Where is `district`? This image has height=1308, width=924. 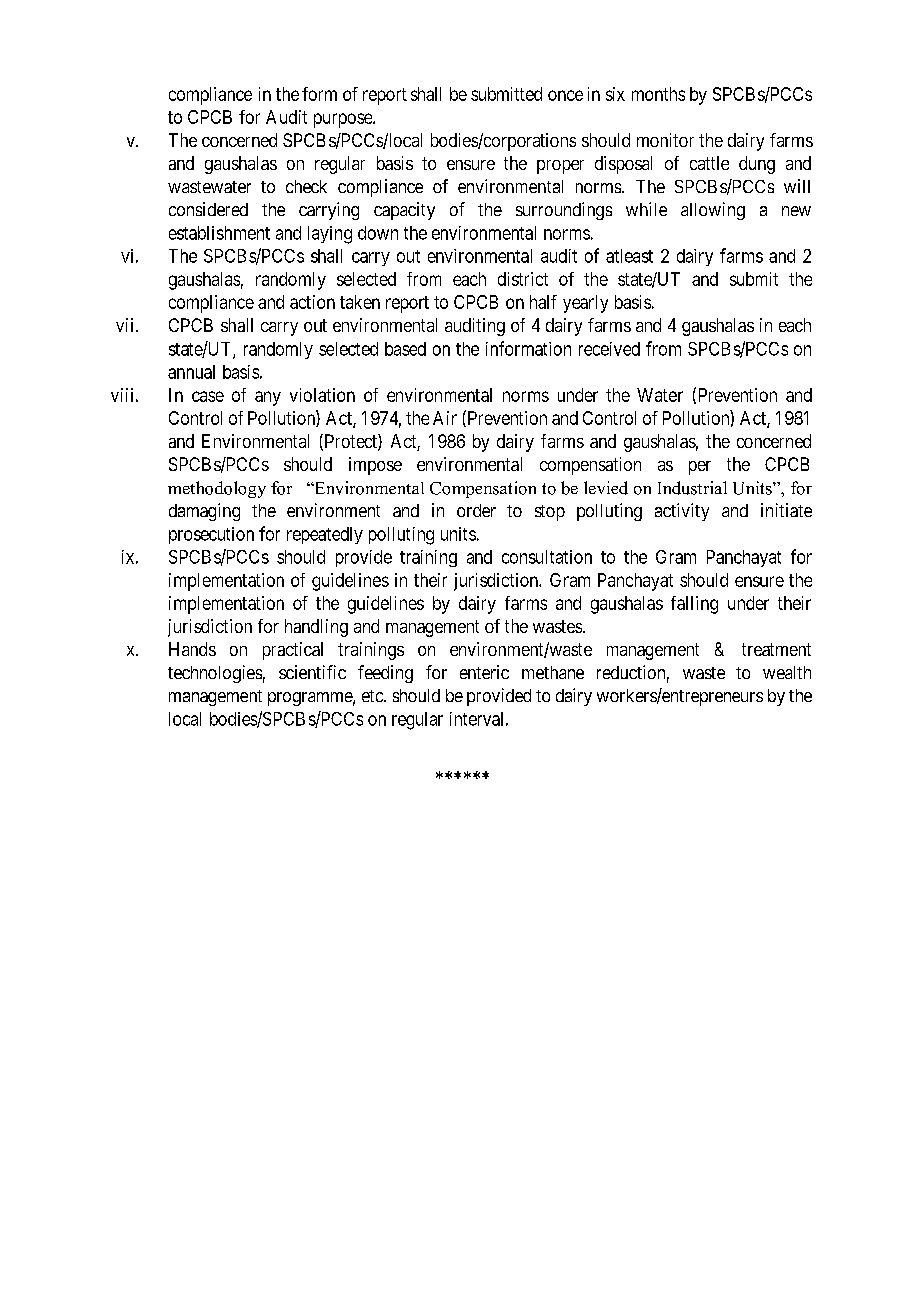 district is located at coordinates (523, 279).
